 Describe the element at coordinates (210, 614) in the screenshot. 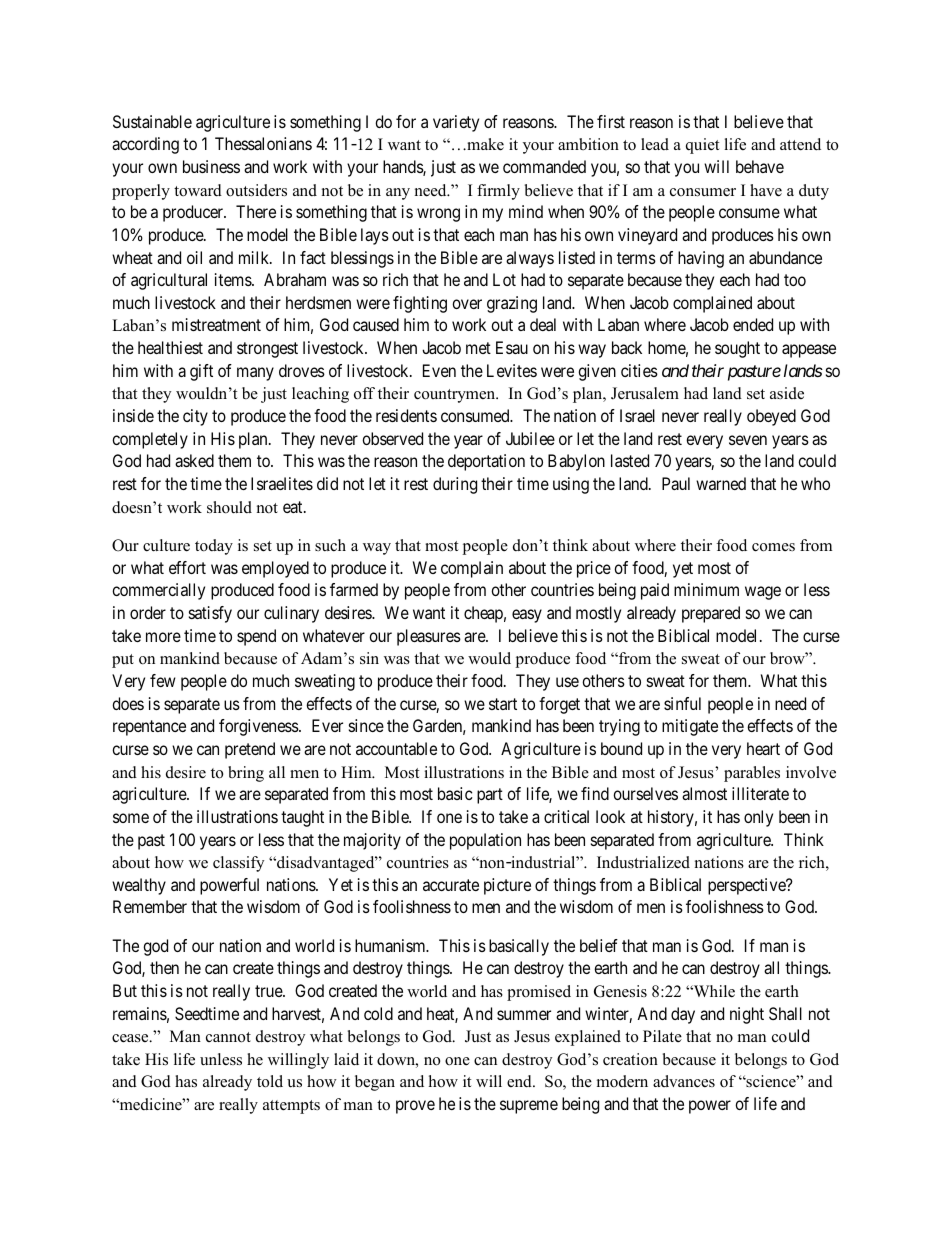

I see `satisfy` at that location.
